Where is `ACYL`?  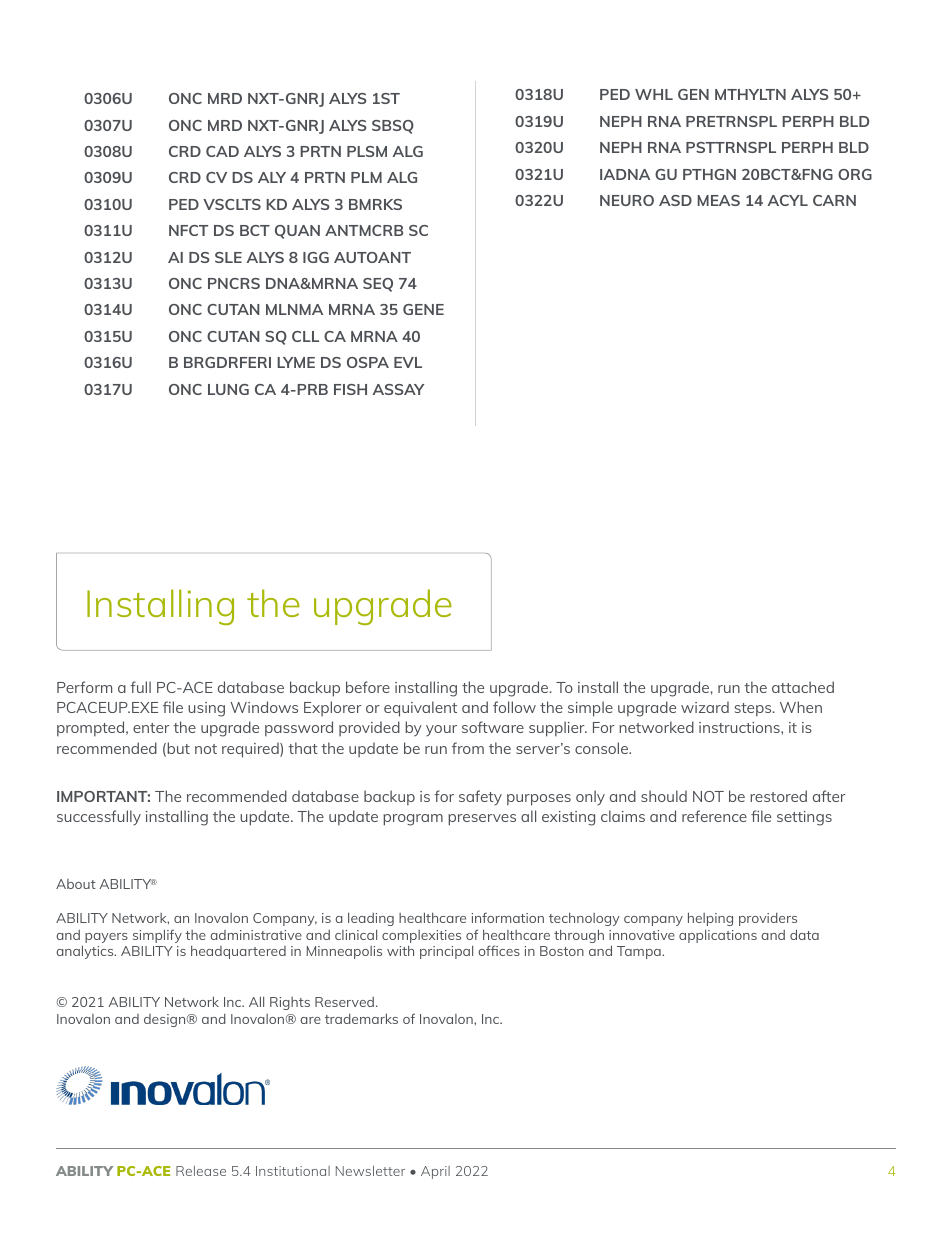 ACYL is located at coordinates (788, 200).
